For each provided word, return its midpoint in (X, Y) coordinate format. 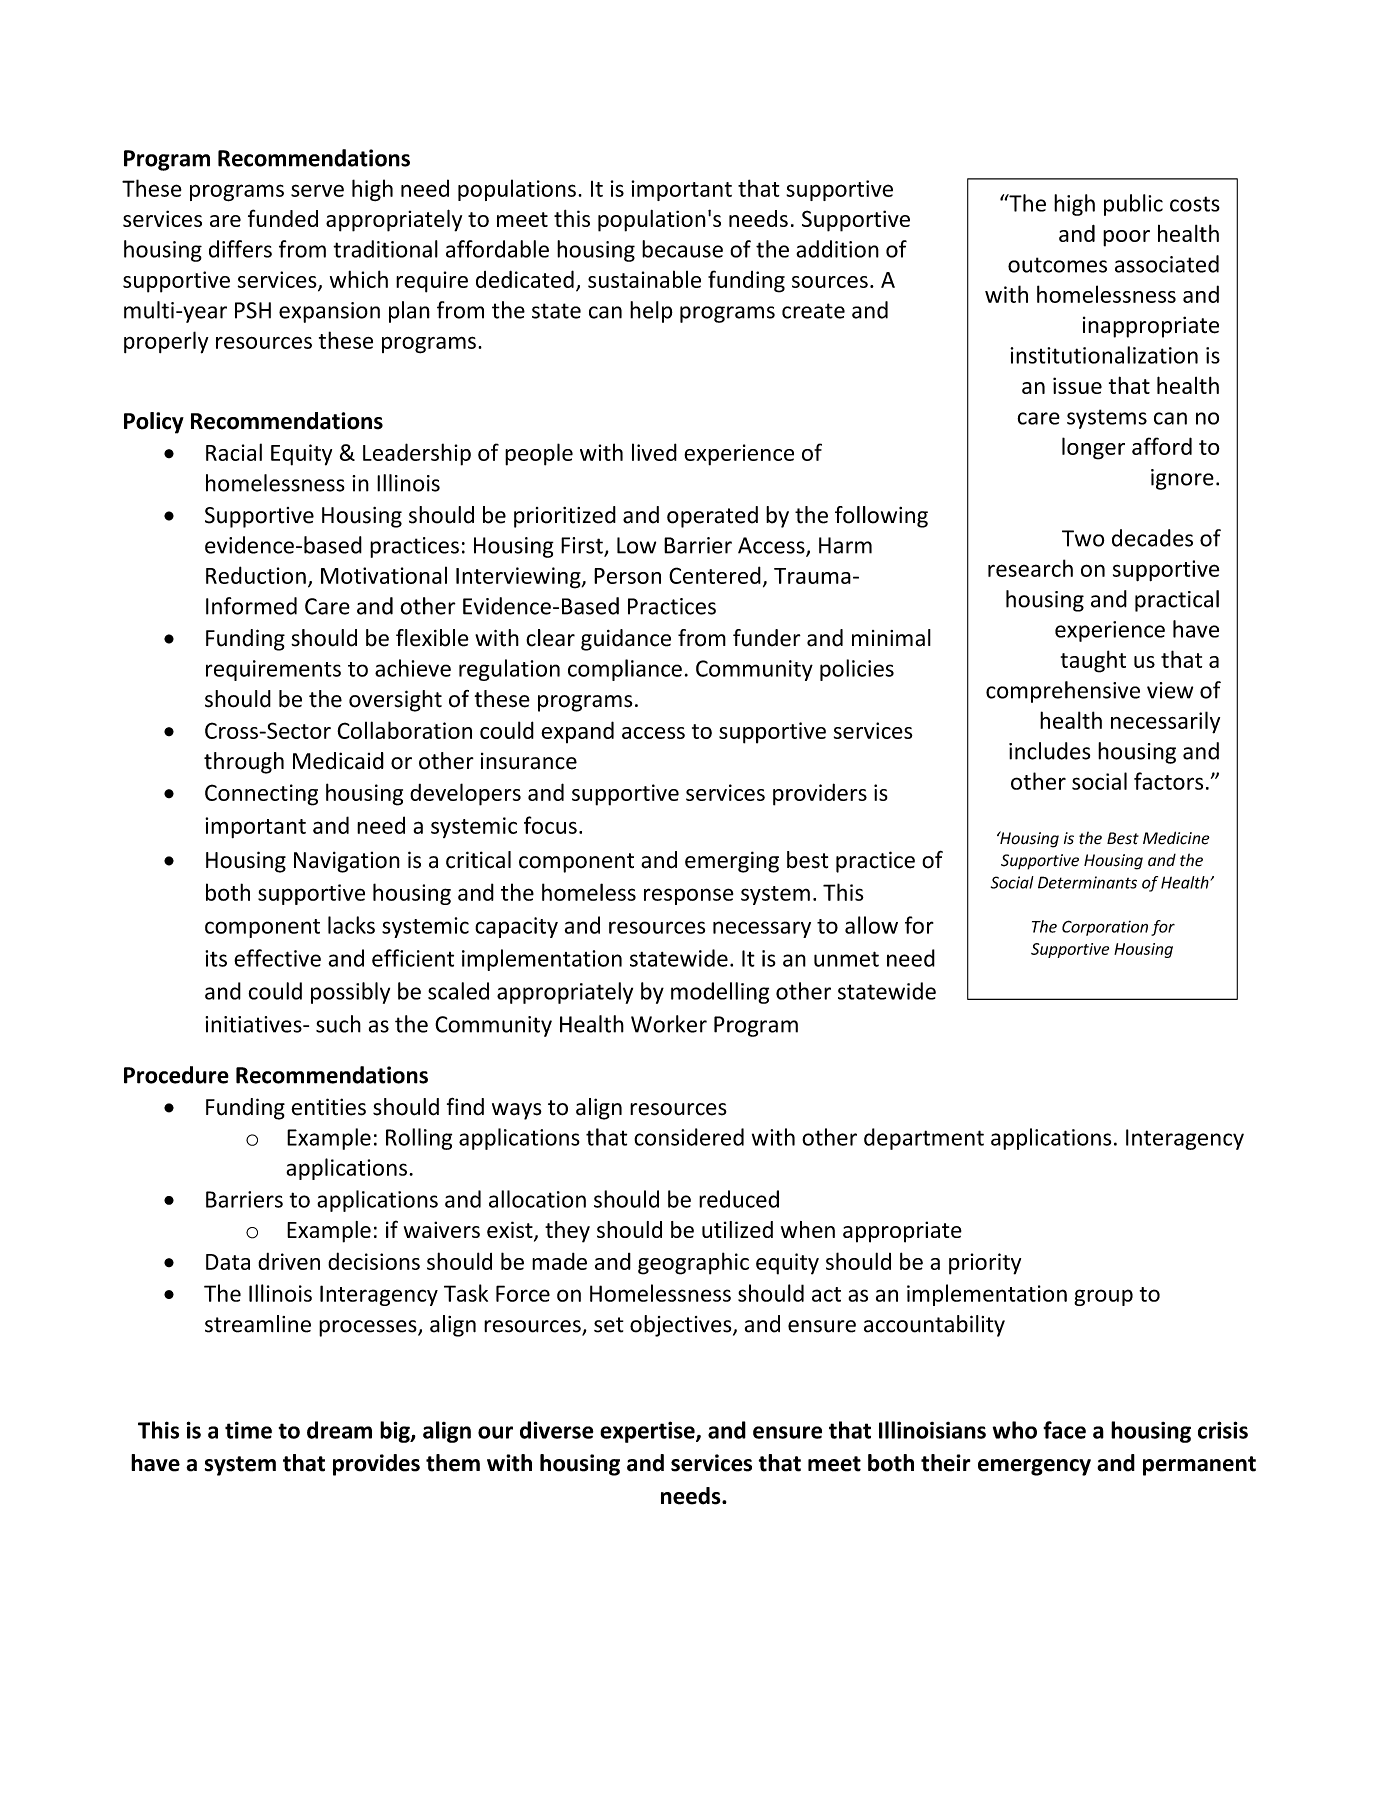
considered (689, 1137)
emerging (732, 862)
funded (283, 218)
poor (1126, 238)
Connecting (261, 795)
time (248, 1430)
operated (712, 517)
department (924, 1139)
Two (1083, 538)
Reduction (256, 575)
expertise (648, 1432)
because (682, 249)
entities (328, 1107)
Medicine (1176, 838)
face (1064, 1430)
